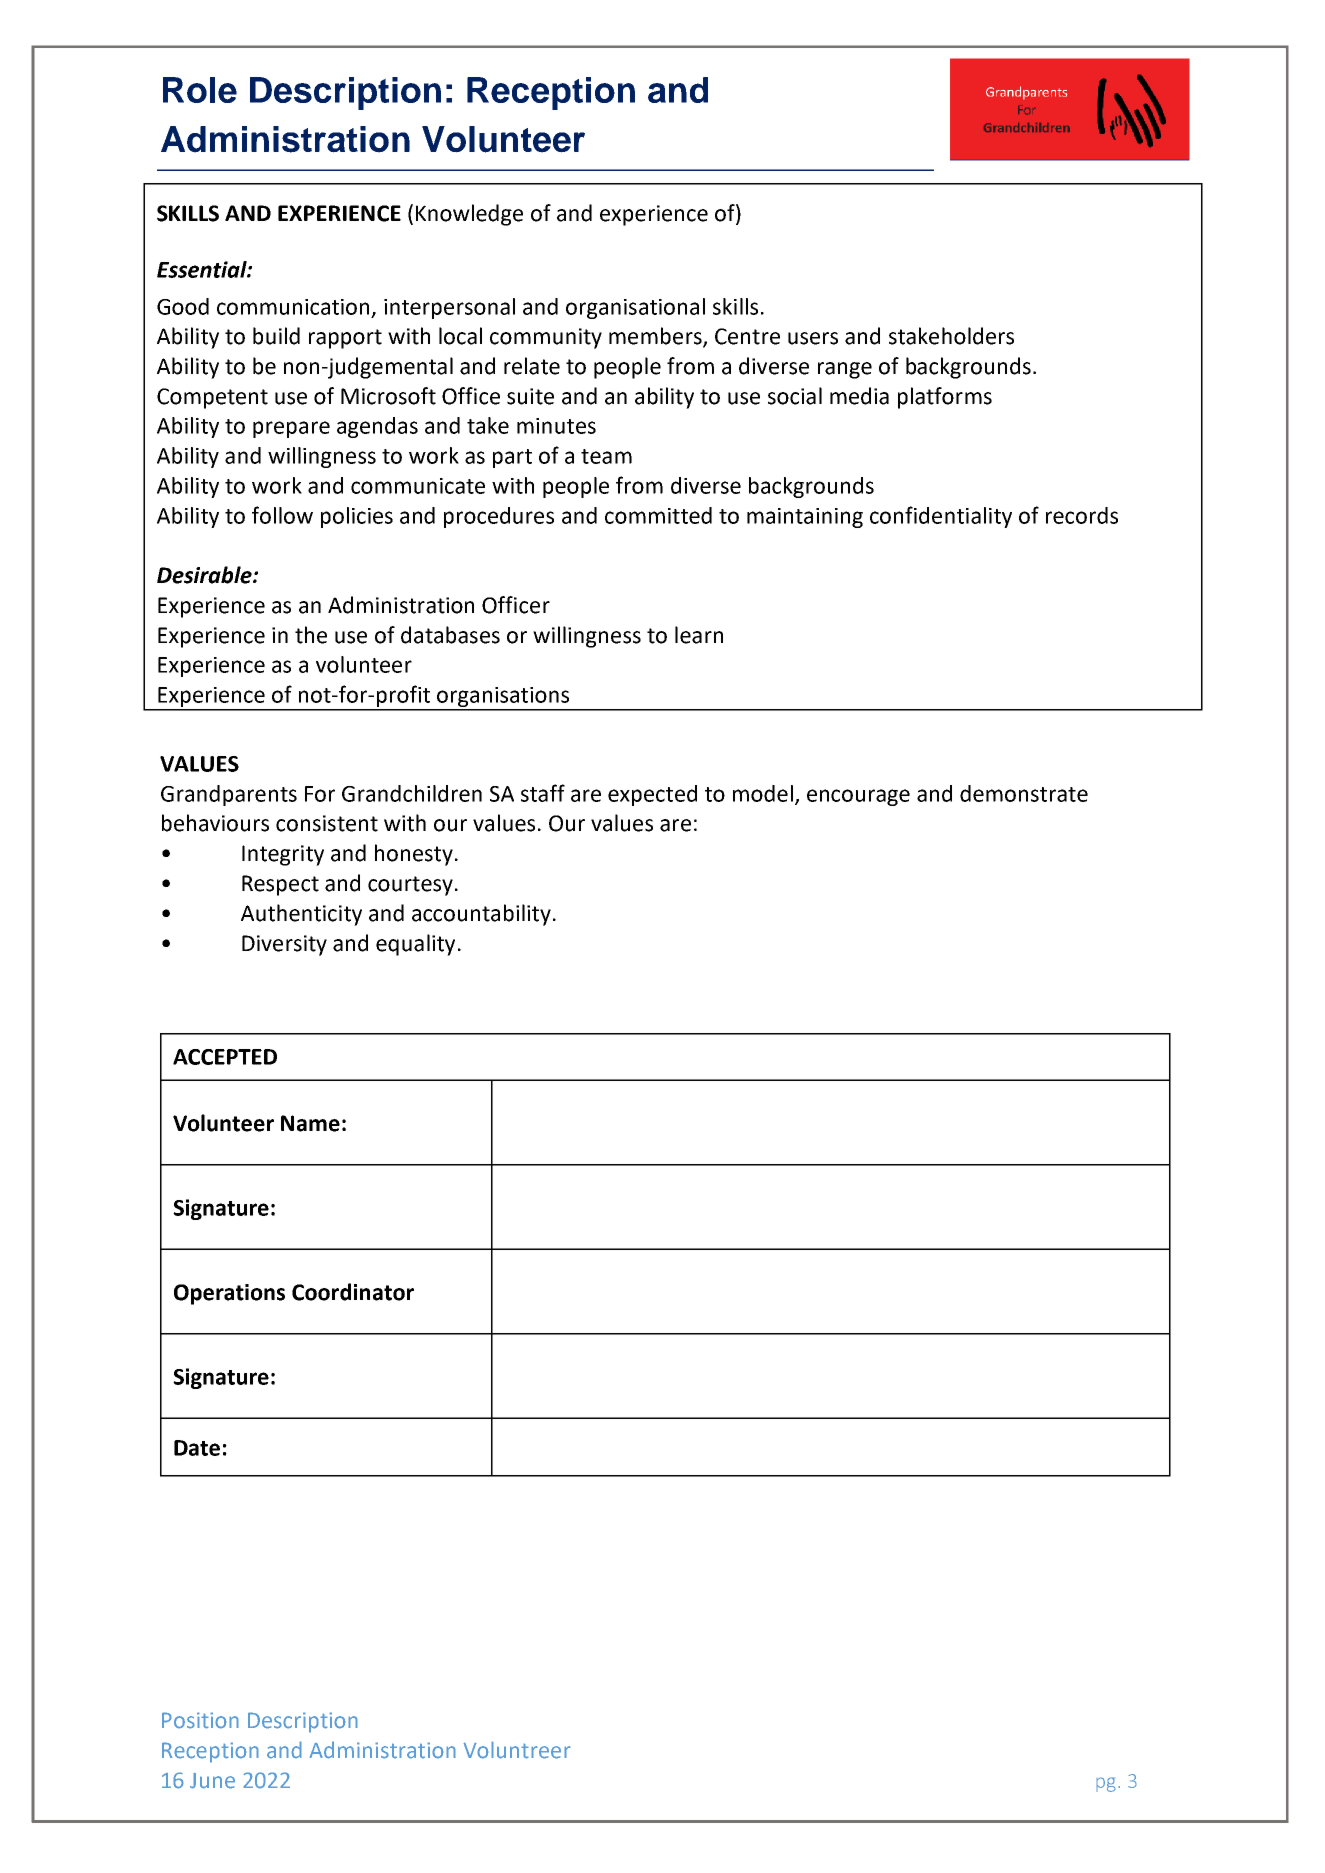 Image resolution: width=1325 pixels, height=1873 pixels. Describe the element at coordinates (1024, 793) in the screenshot. I see `demonstrate` at that location.
